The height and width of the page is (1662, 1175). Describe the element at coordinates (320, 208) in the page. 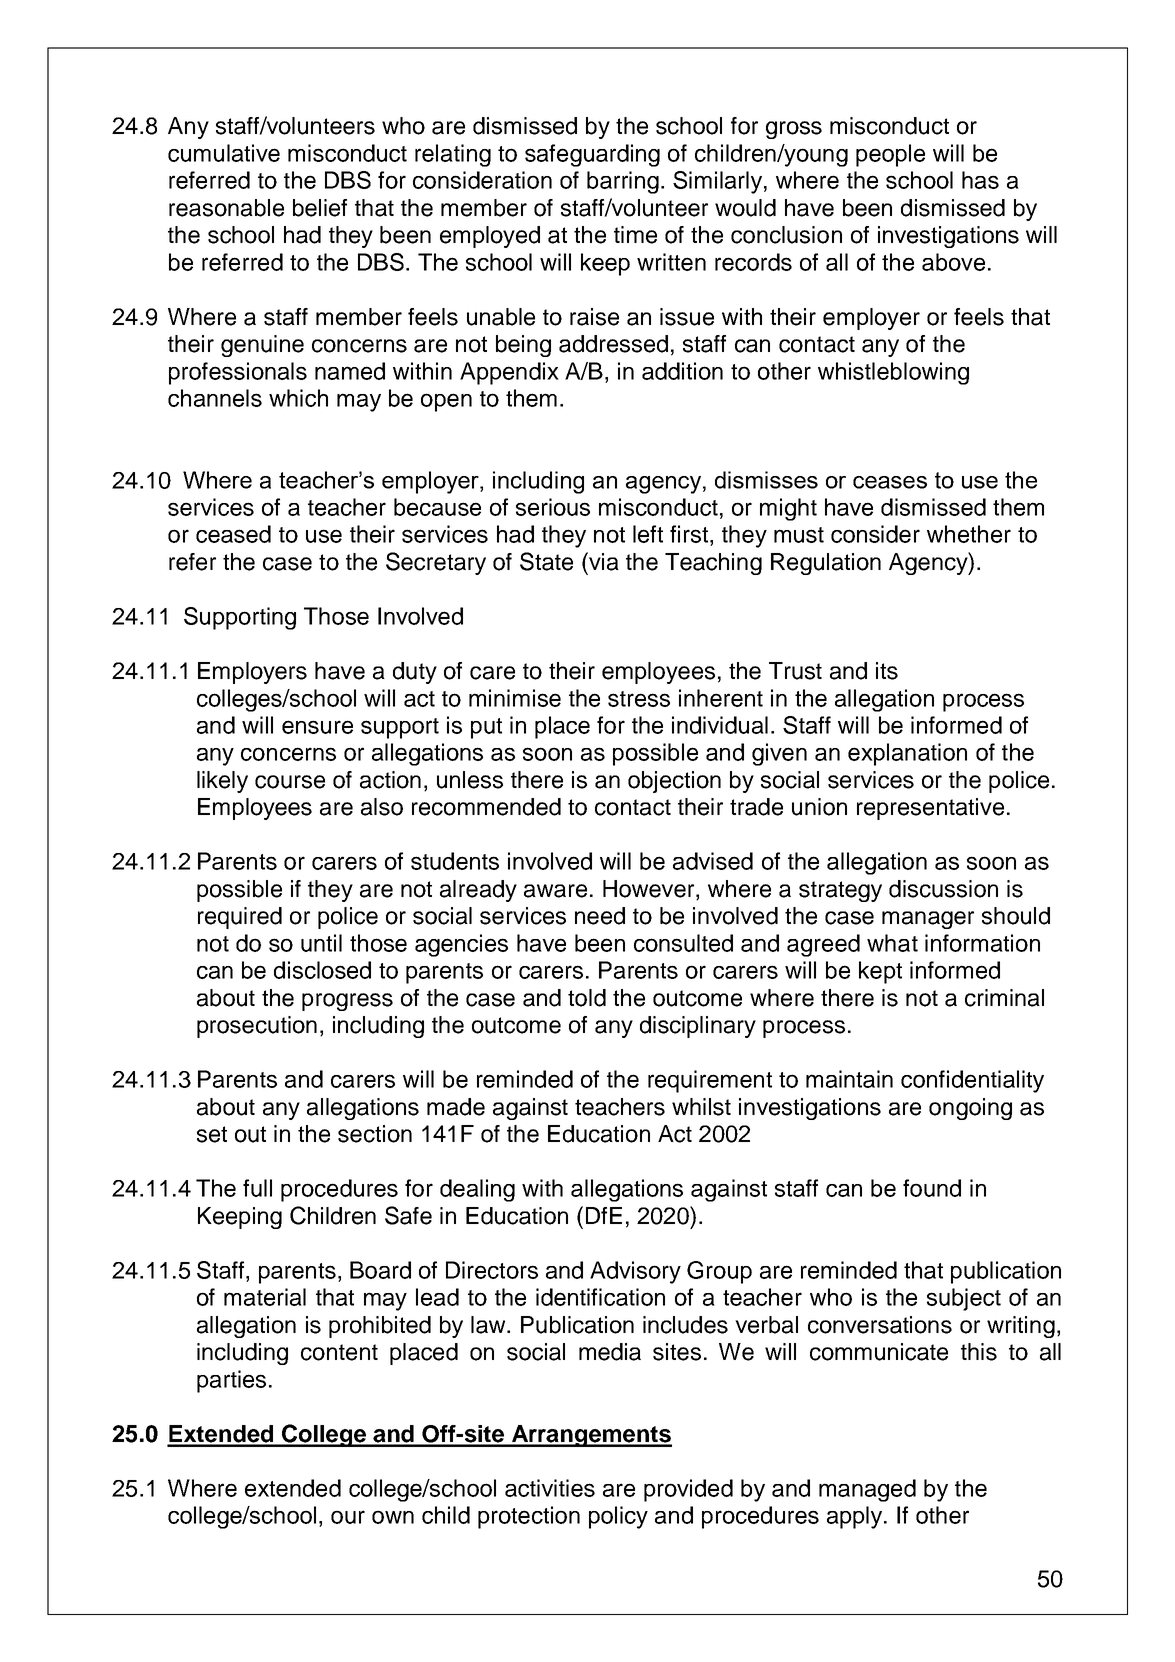

I see `belief` at that location.
